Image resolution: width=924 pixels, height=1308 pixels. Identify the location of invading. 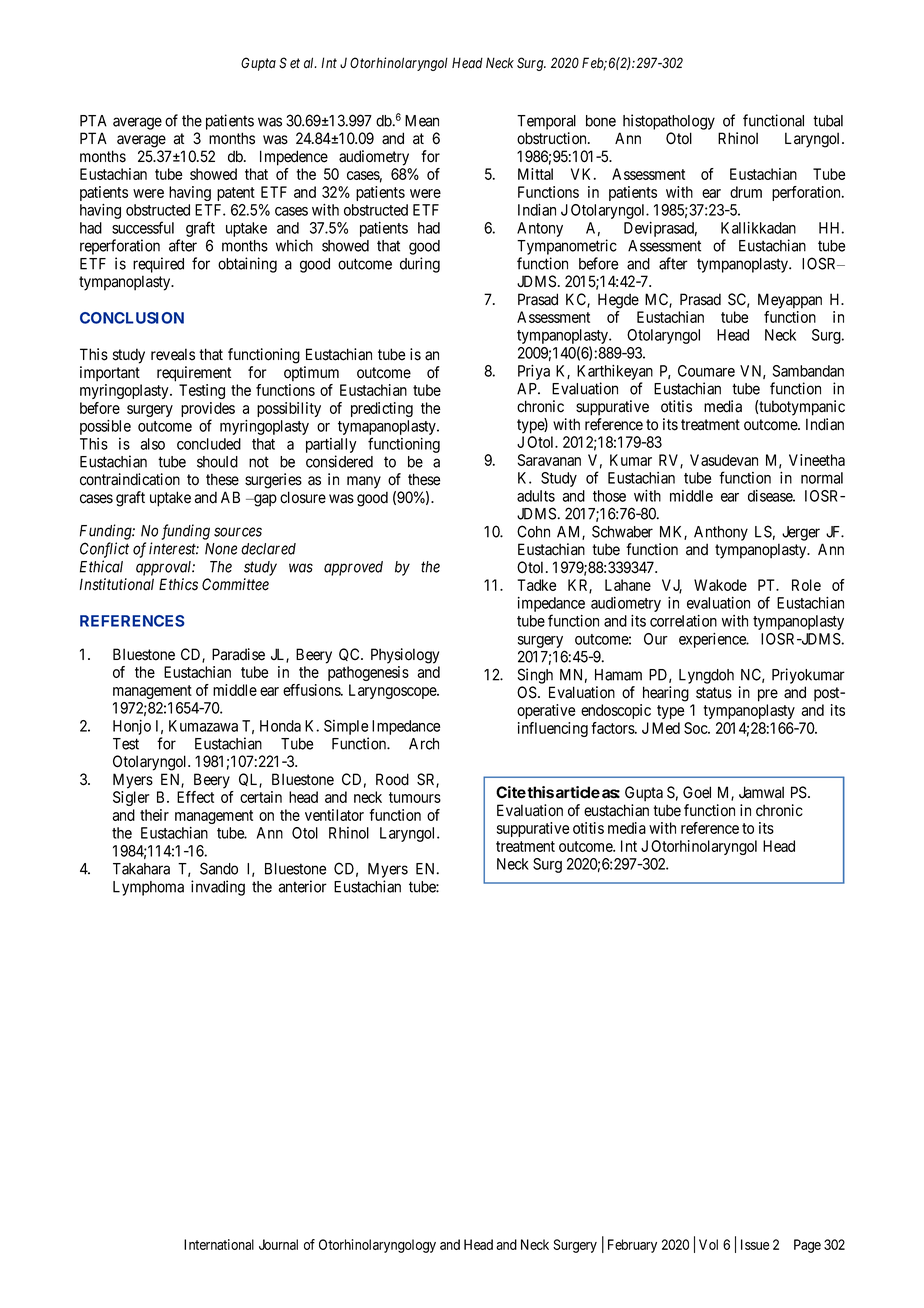
(218, 888).
